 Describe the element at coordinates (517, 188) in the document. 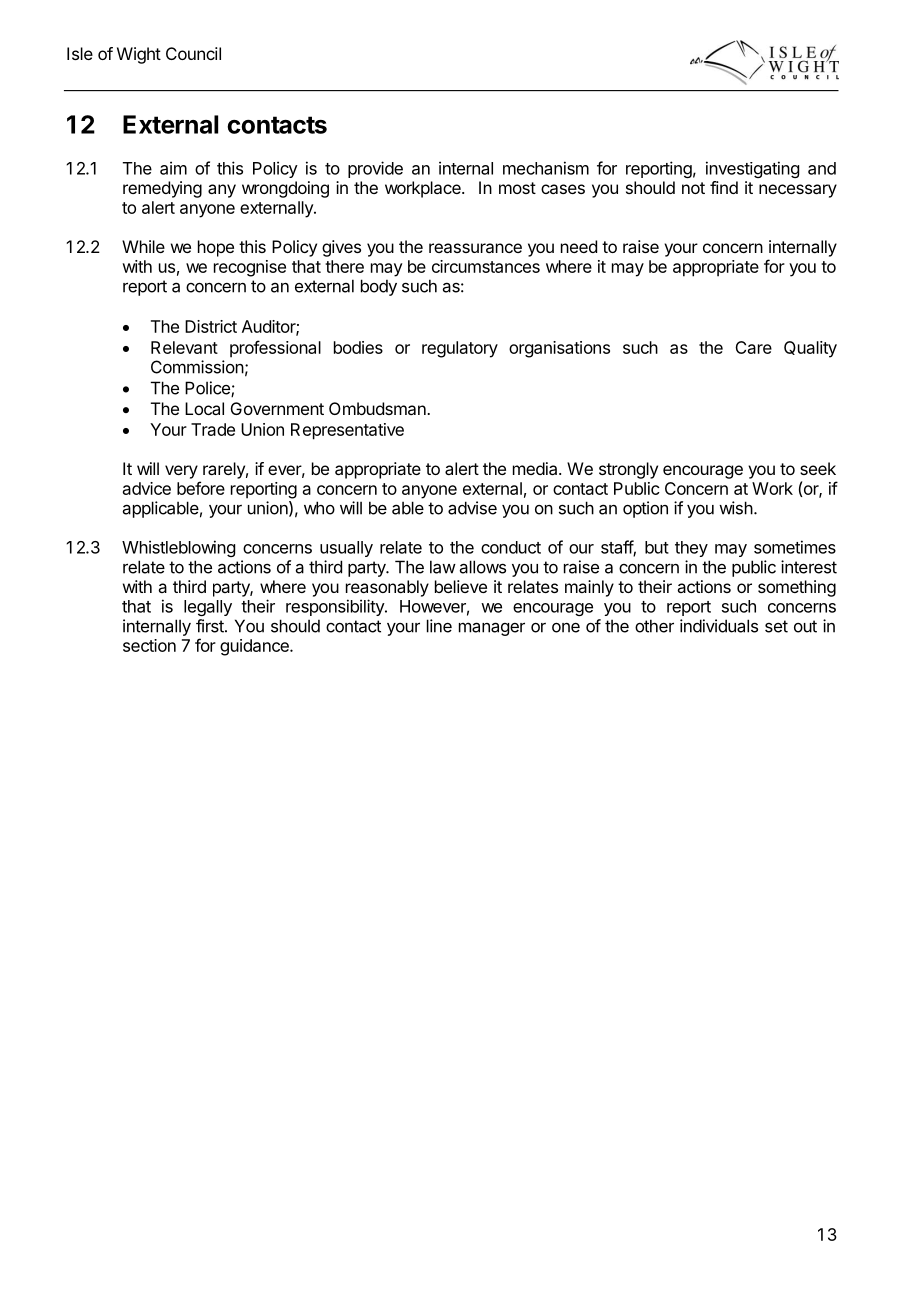

I see `most` at that location.
